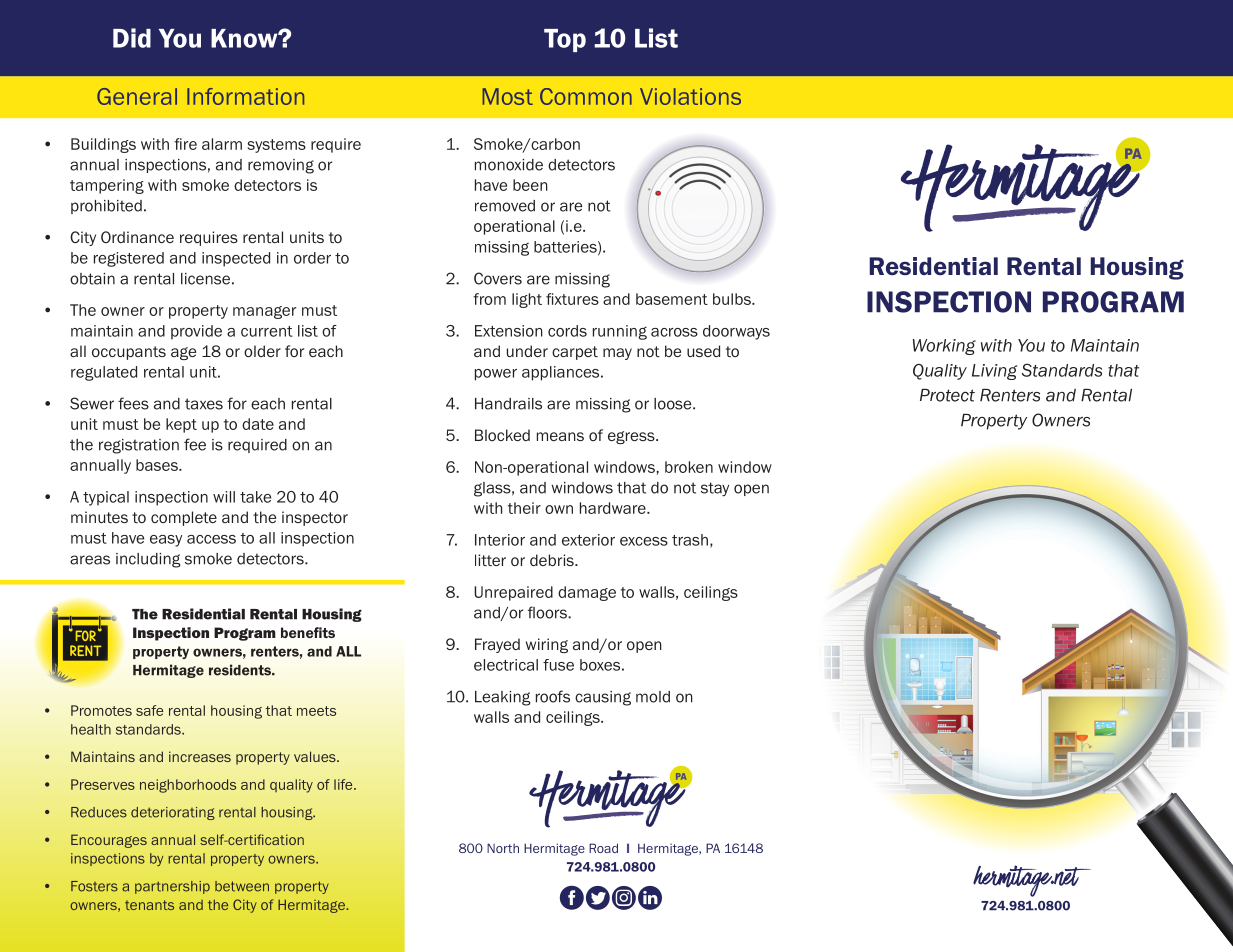 This page has height=952, width=1233. Describe the element at coordinates (158, 465) in the page. I see `bases` at that location.
